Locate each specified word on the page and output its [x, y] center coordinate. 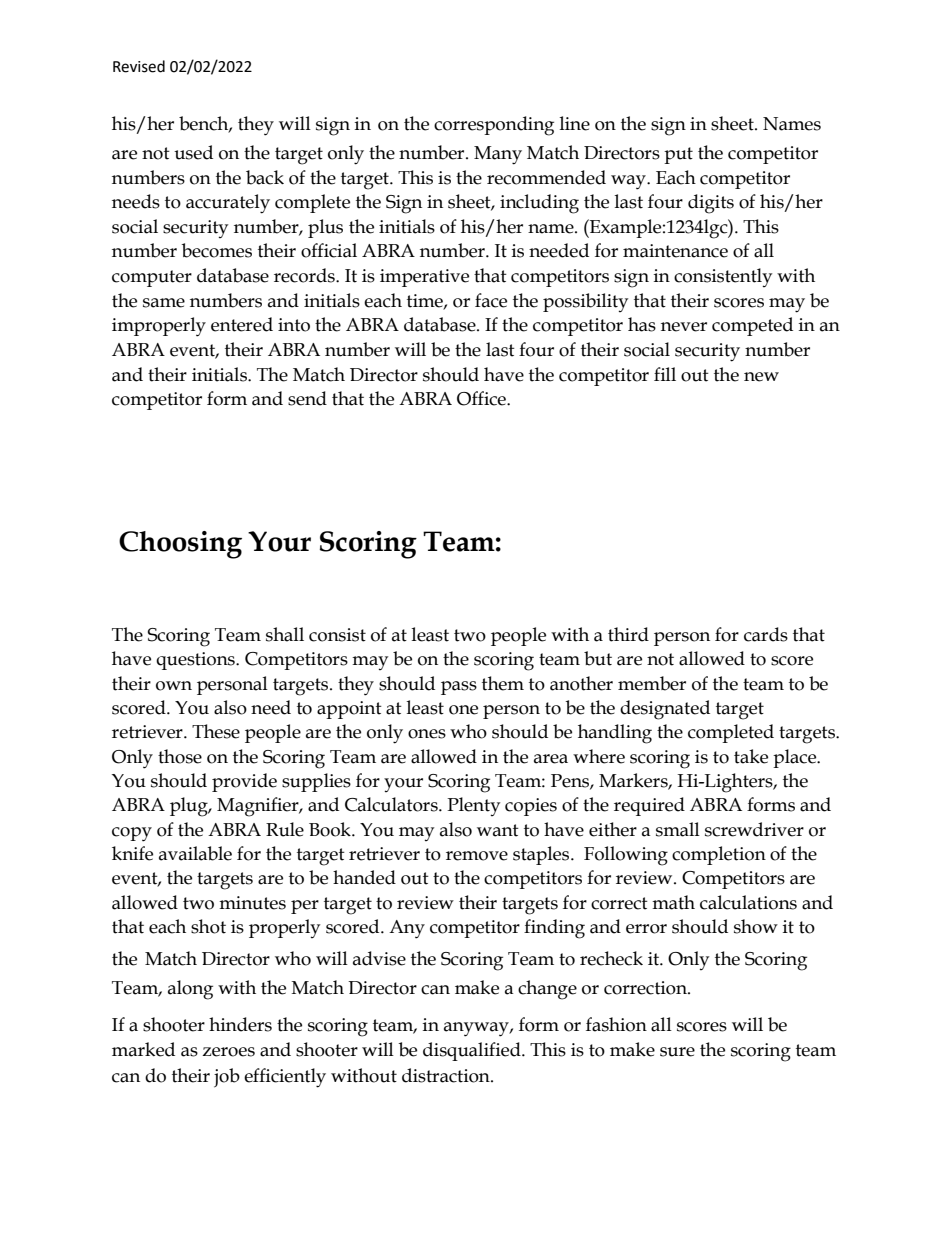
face [491, 300]
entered [242, 324]
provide [244, 782]
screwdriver [754, 829]
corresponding [494, 126]
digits [711, 204]
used [193, 152]
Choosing [180, 545]
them [503, 683]
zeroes [228, 1052]
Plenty [473, 806]
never [684, 327]
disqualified [473, 1051]
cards [766, 634]
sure [677, 1052]
